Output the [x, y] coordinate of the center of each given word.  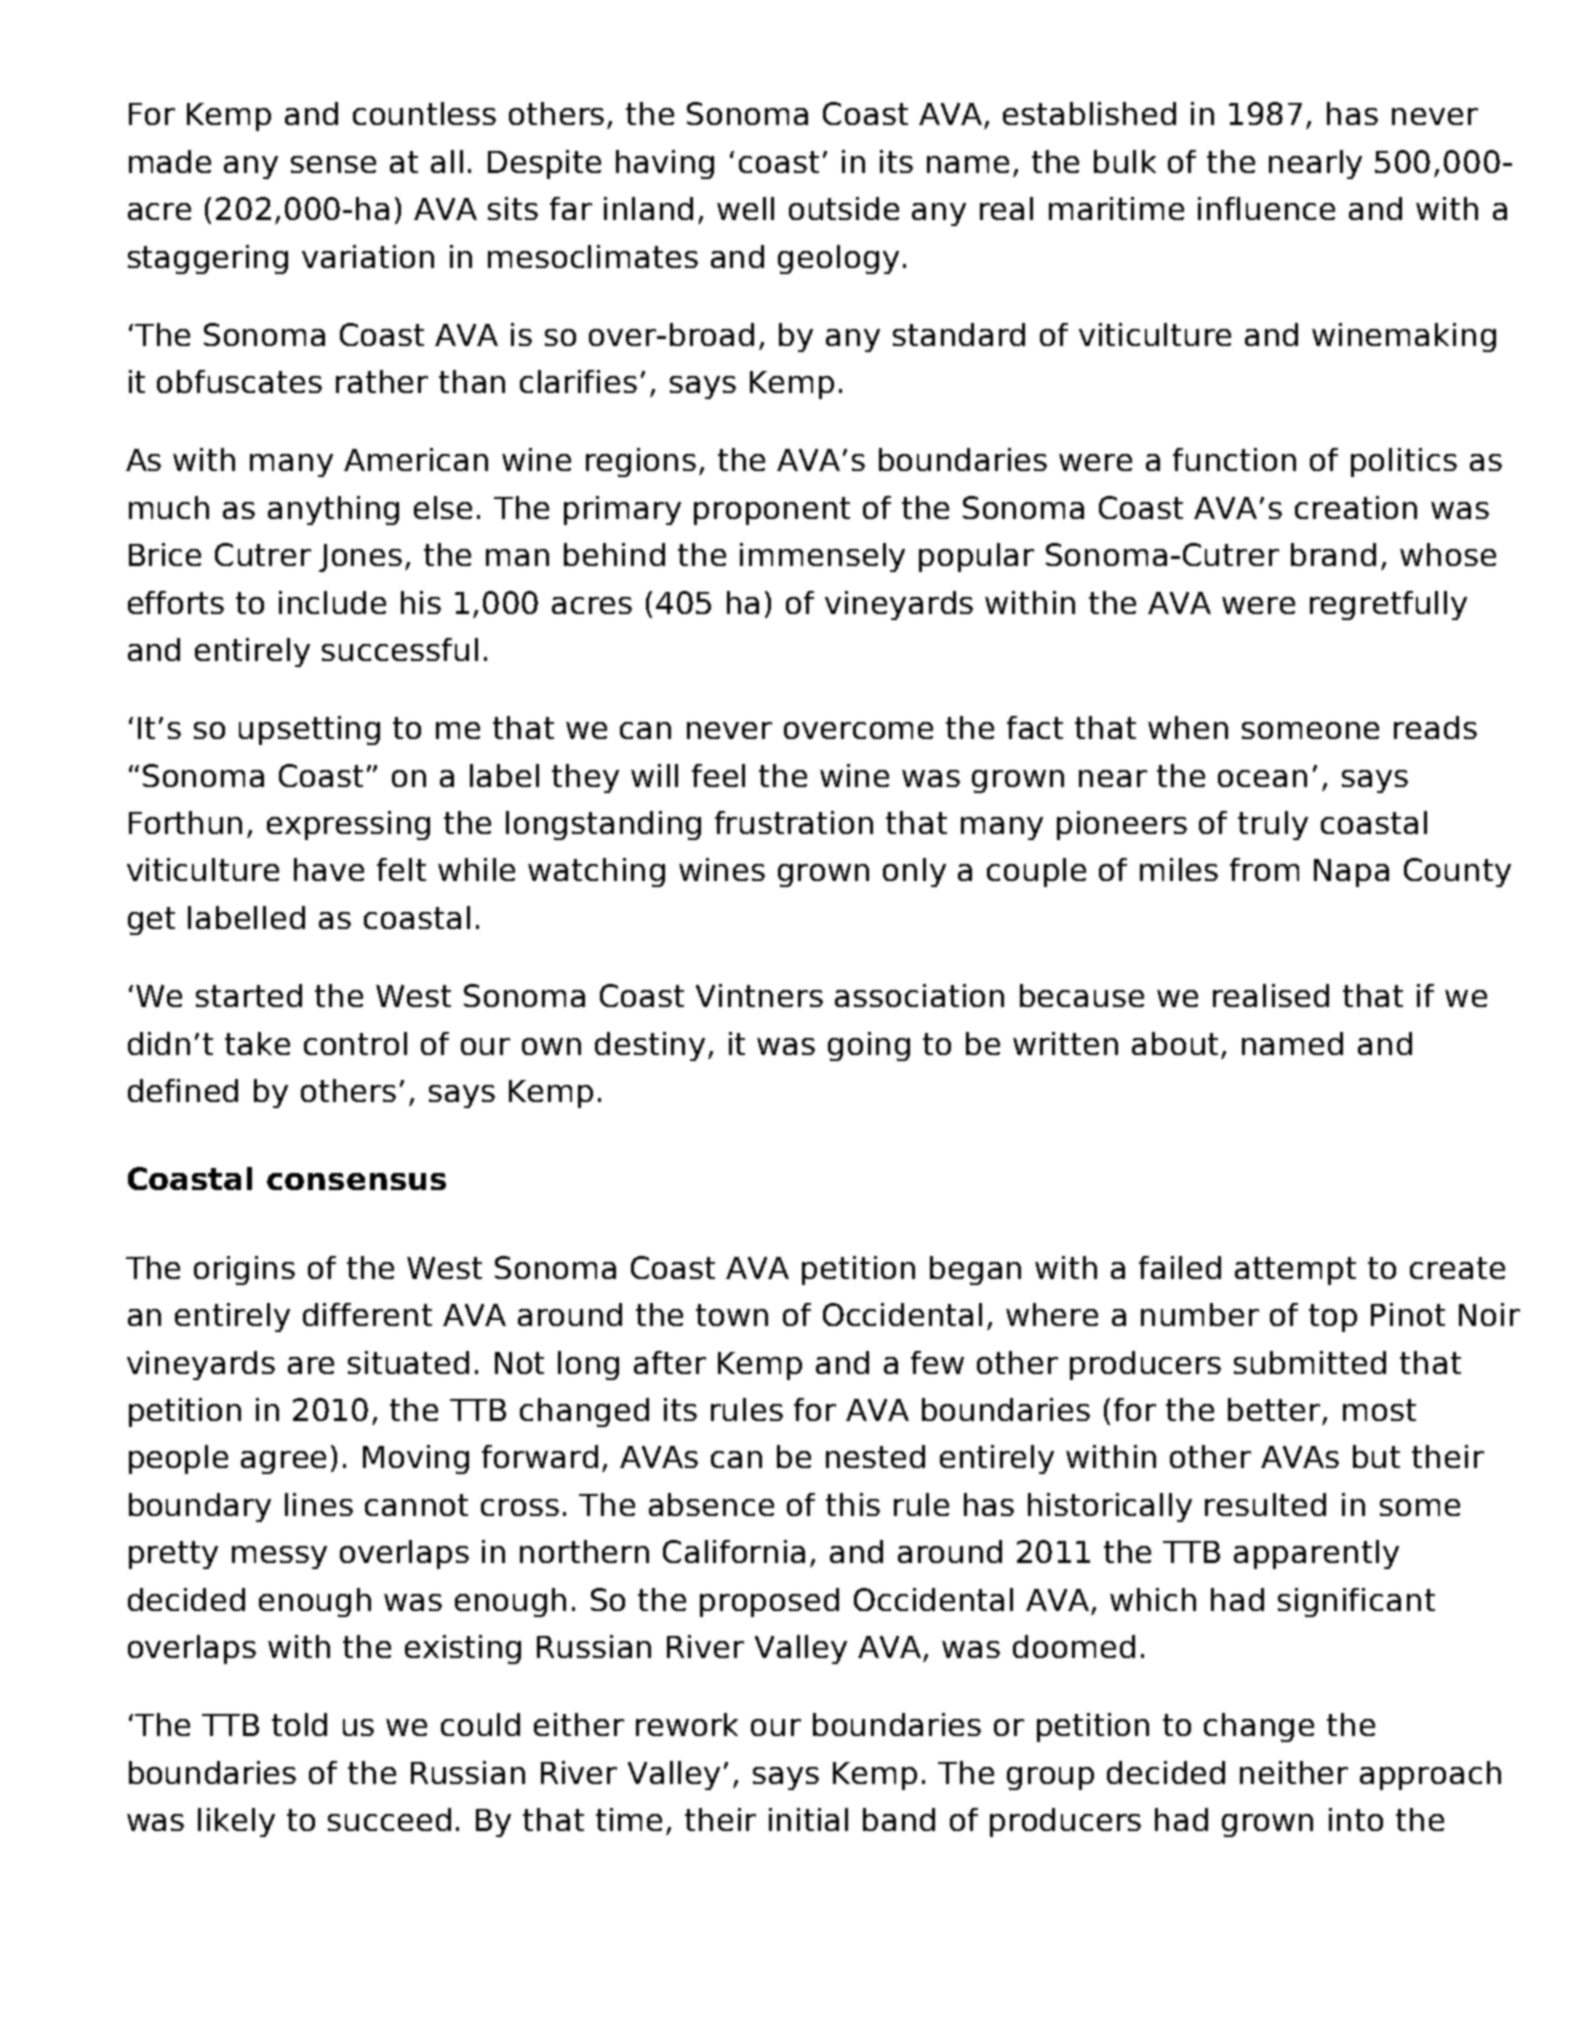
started [249, 995]
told [299, 1724]
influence [1266, 208]
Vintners [759, 995]
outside [844, 208]
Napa [1351, 873]
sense [333, 164]
